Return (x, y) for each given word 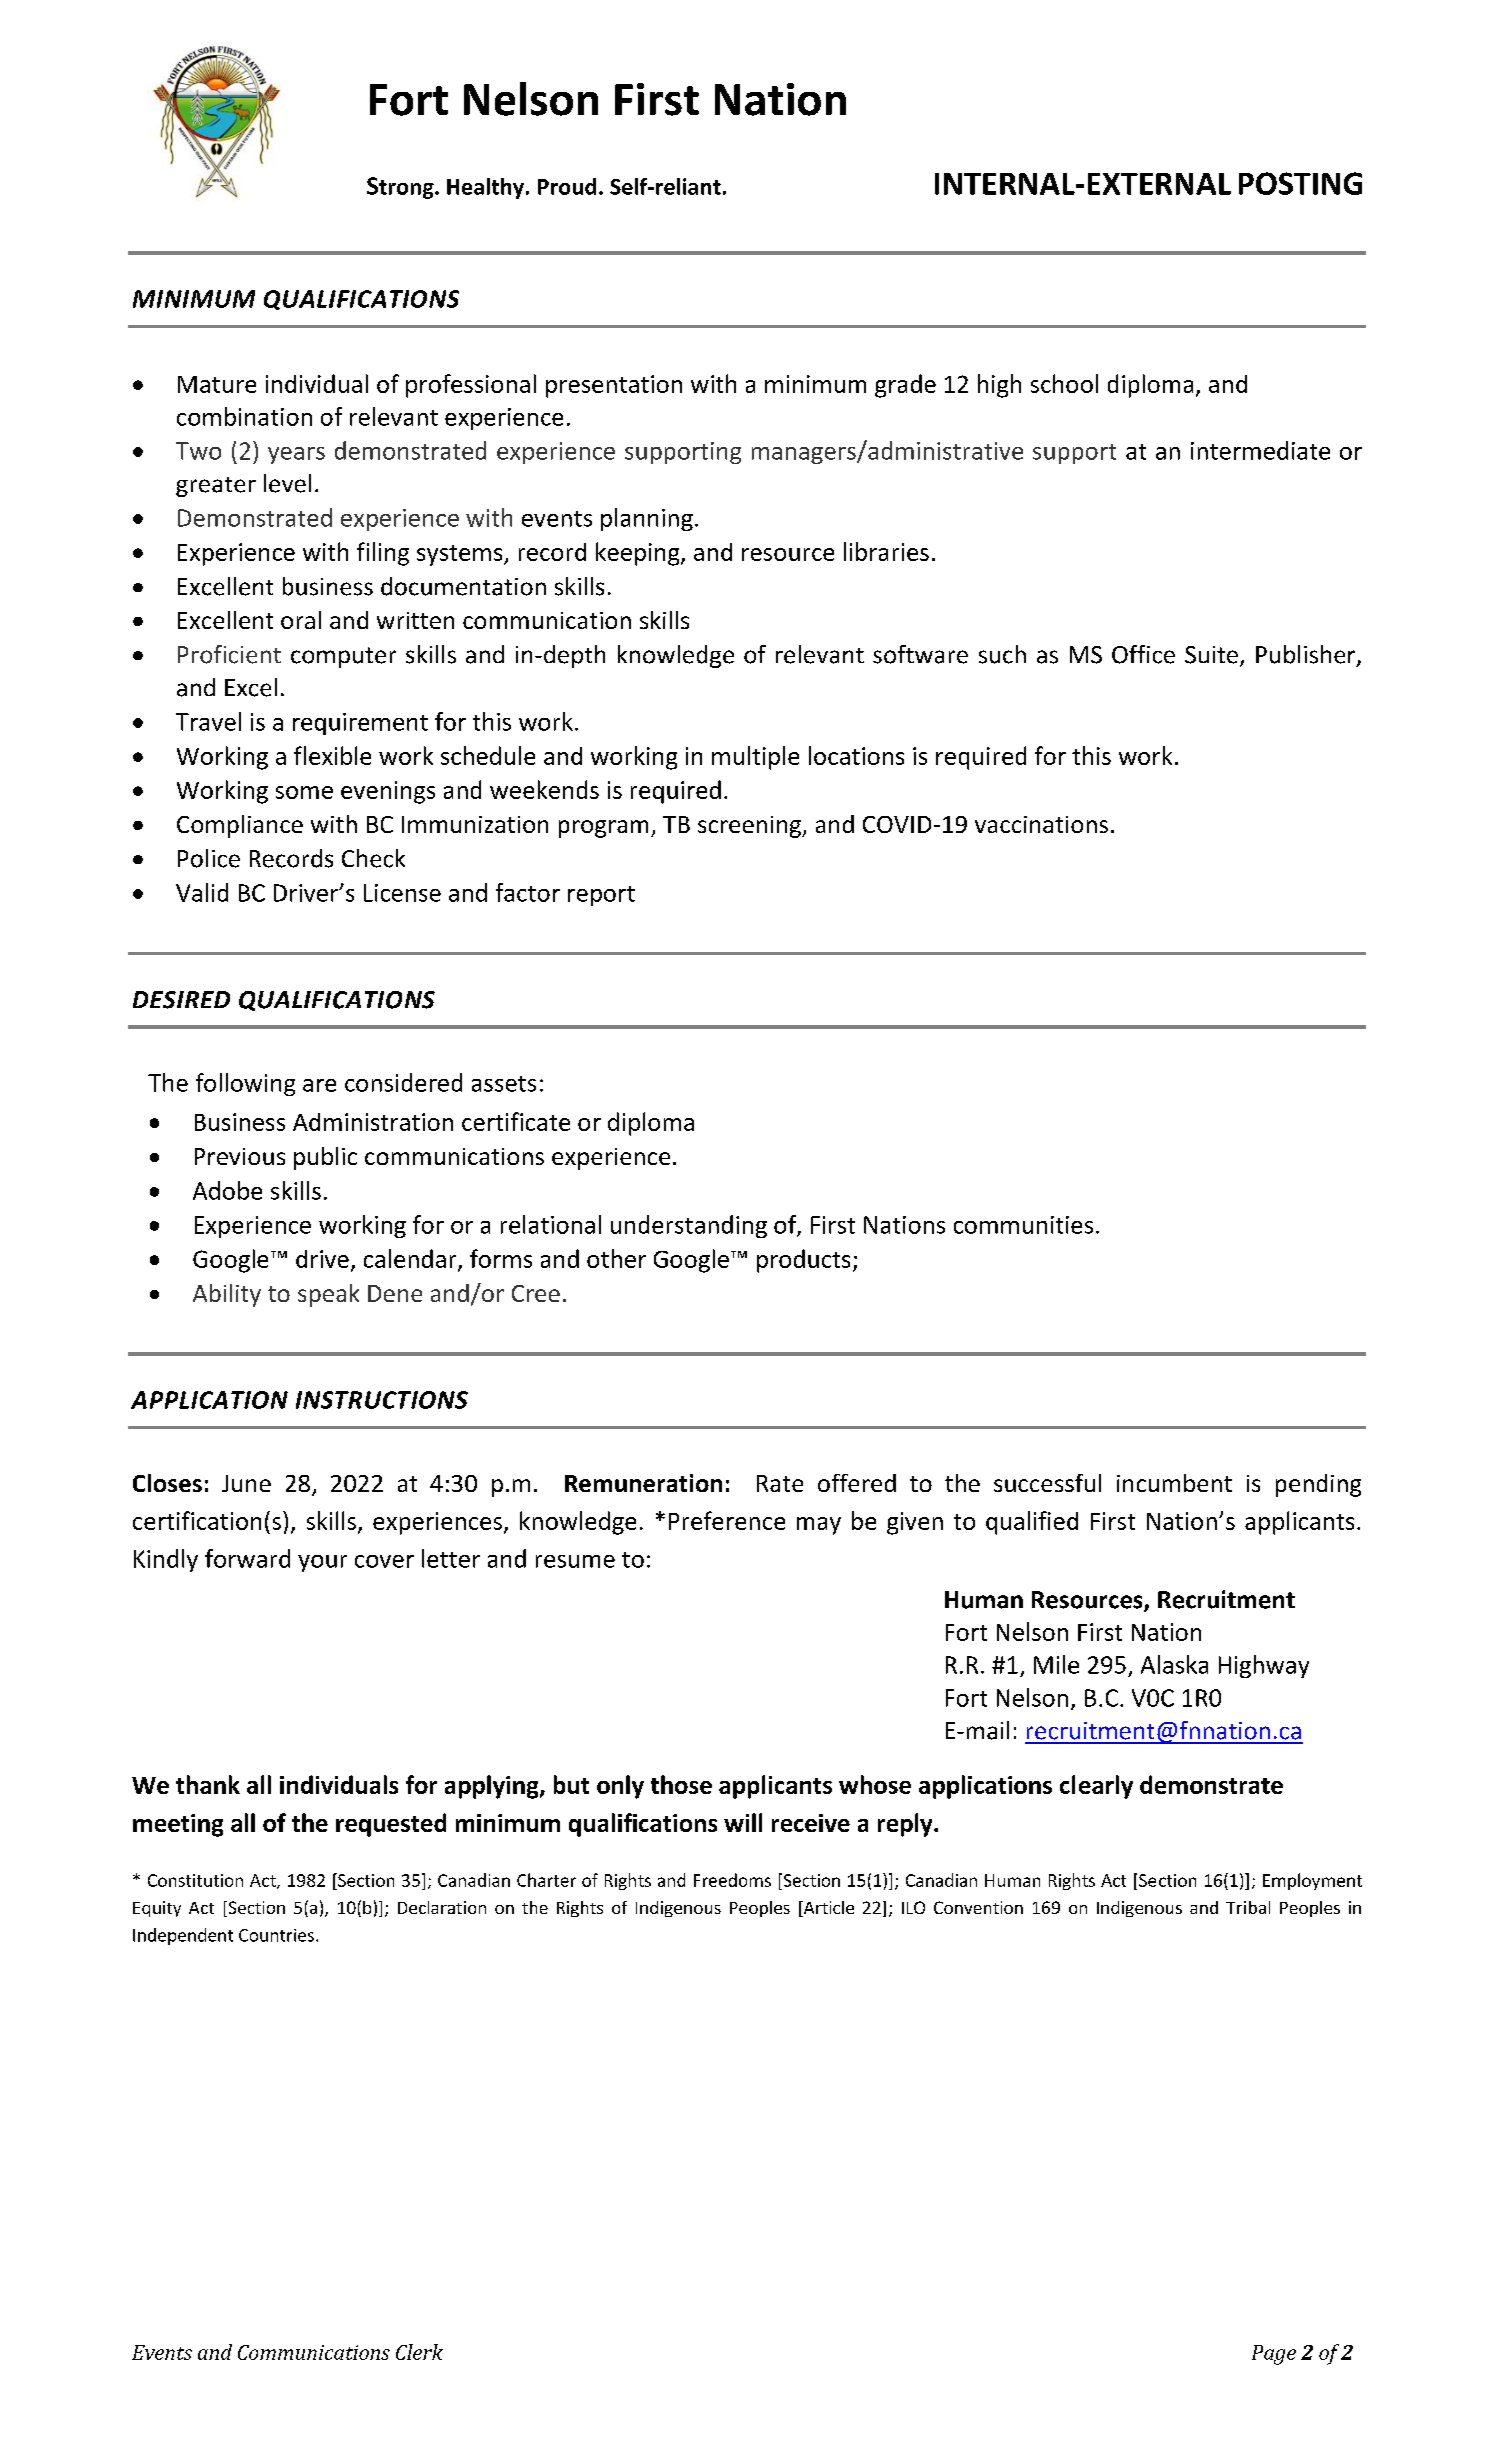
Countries (276, 1935)
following (245, 1084)
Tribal (1248, 1907)
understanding (689, 1226)
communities (1023, 1225)
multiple (755, 758)
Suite (1211, 655)
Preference (727, 1520)
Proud (567, 186)
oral (301, 620)
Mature (217, 384)
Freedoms (732, 1880)
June (246, 1483)
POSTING (1300, 183)
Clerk (419, 2352)
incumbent (1174, 1483)
